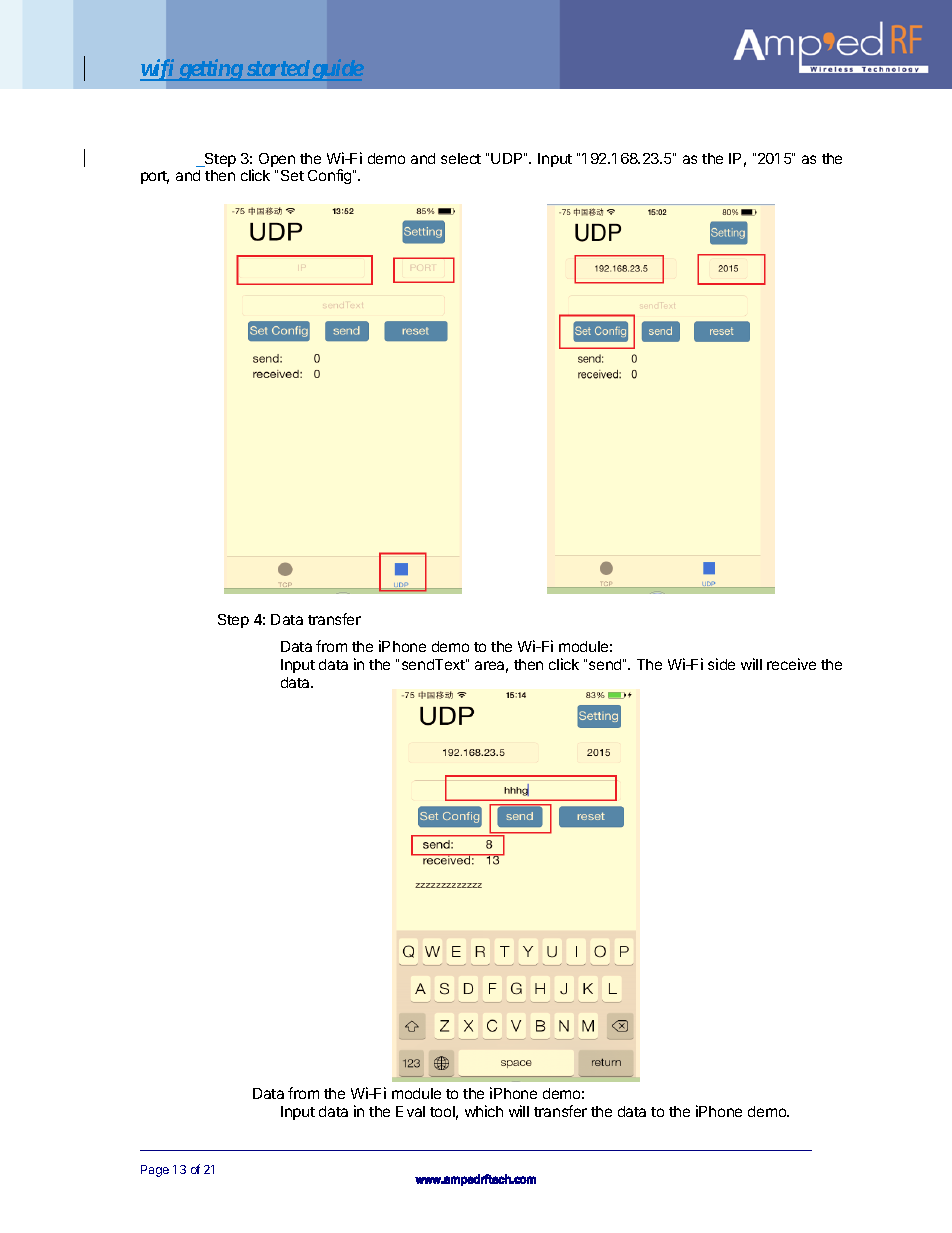 Image resolution: width=952 pixels, height=1233 pixels. Describe the element at coordinates (155, 1171) in the document. I see `Page` at that location.
